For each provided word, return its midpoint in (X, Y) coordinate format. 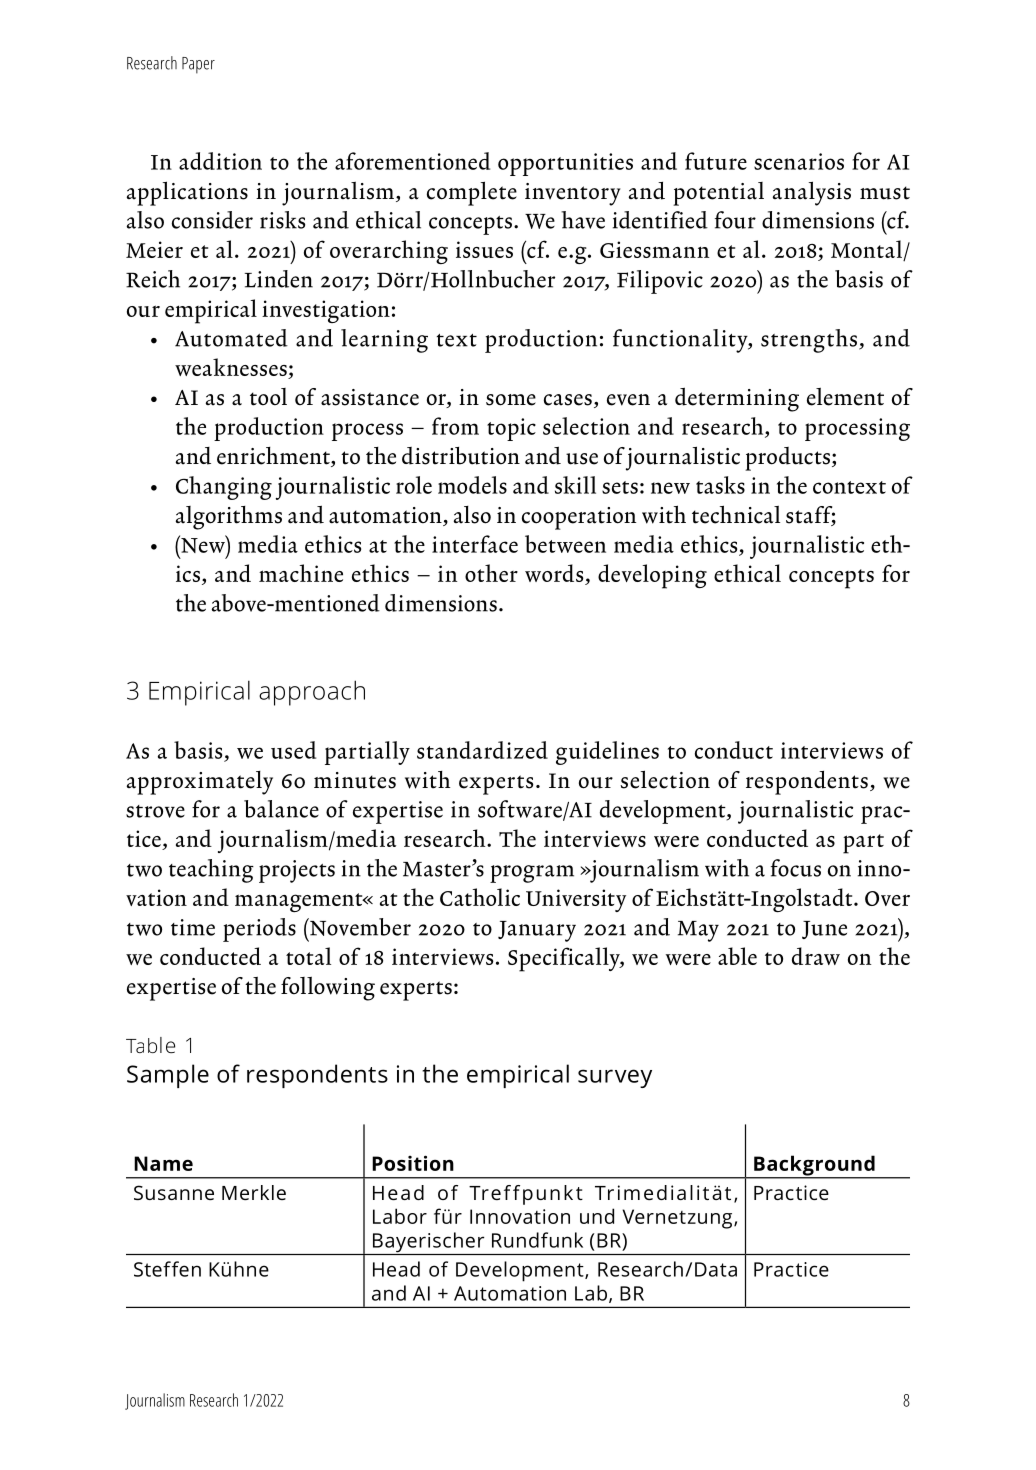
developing (652, 576)
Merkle (254, 1192)
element (845, 397)
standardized (482, 750)
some (511, 400)
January (537, 931)
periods (259, 930)
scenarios (799, 161)
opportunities (565, 164)
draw (816, 956)
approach (312, 693)
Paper (198, 65)
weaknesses (232, 368)
